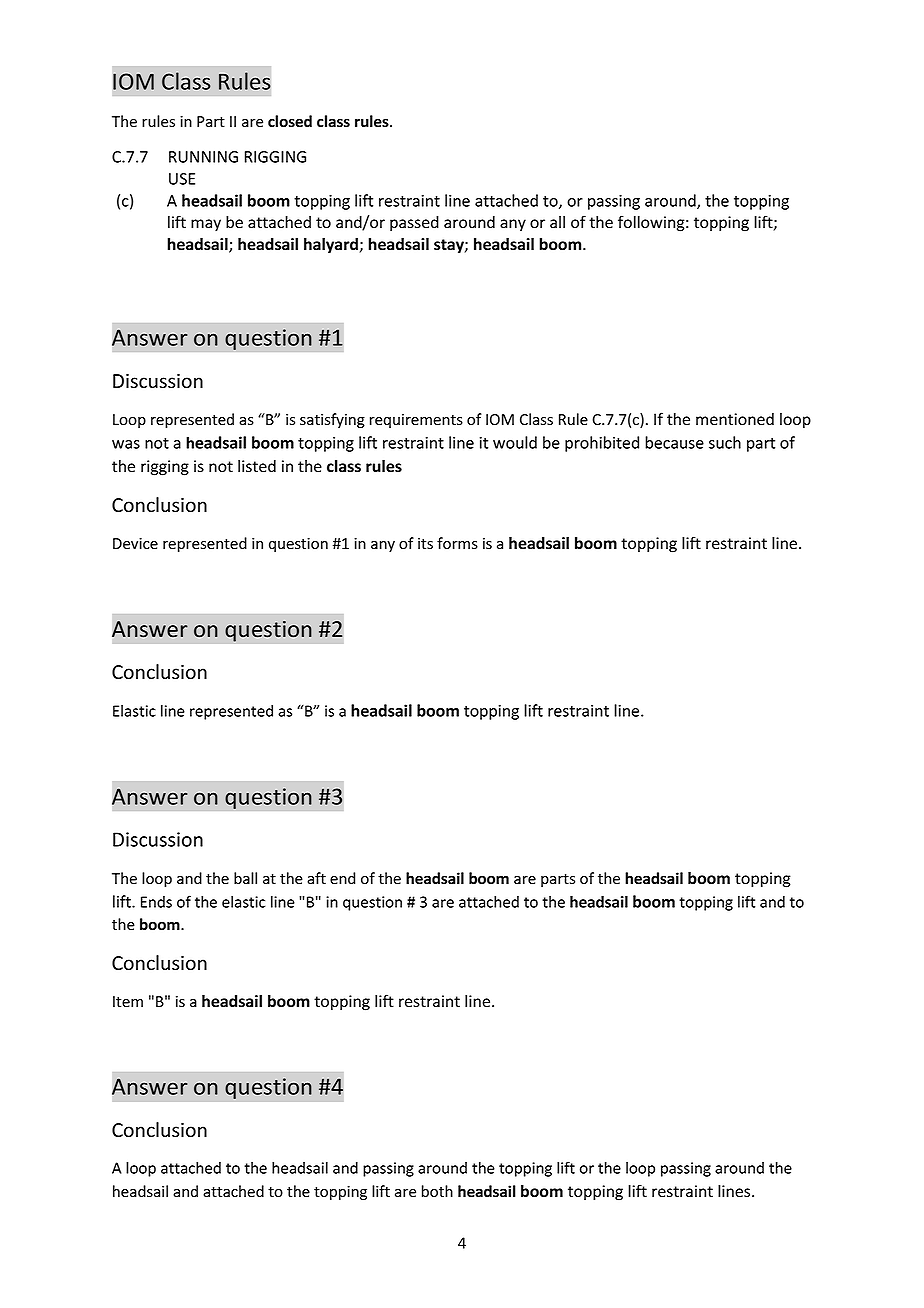  I want to click on its, so click(425, 543).
